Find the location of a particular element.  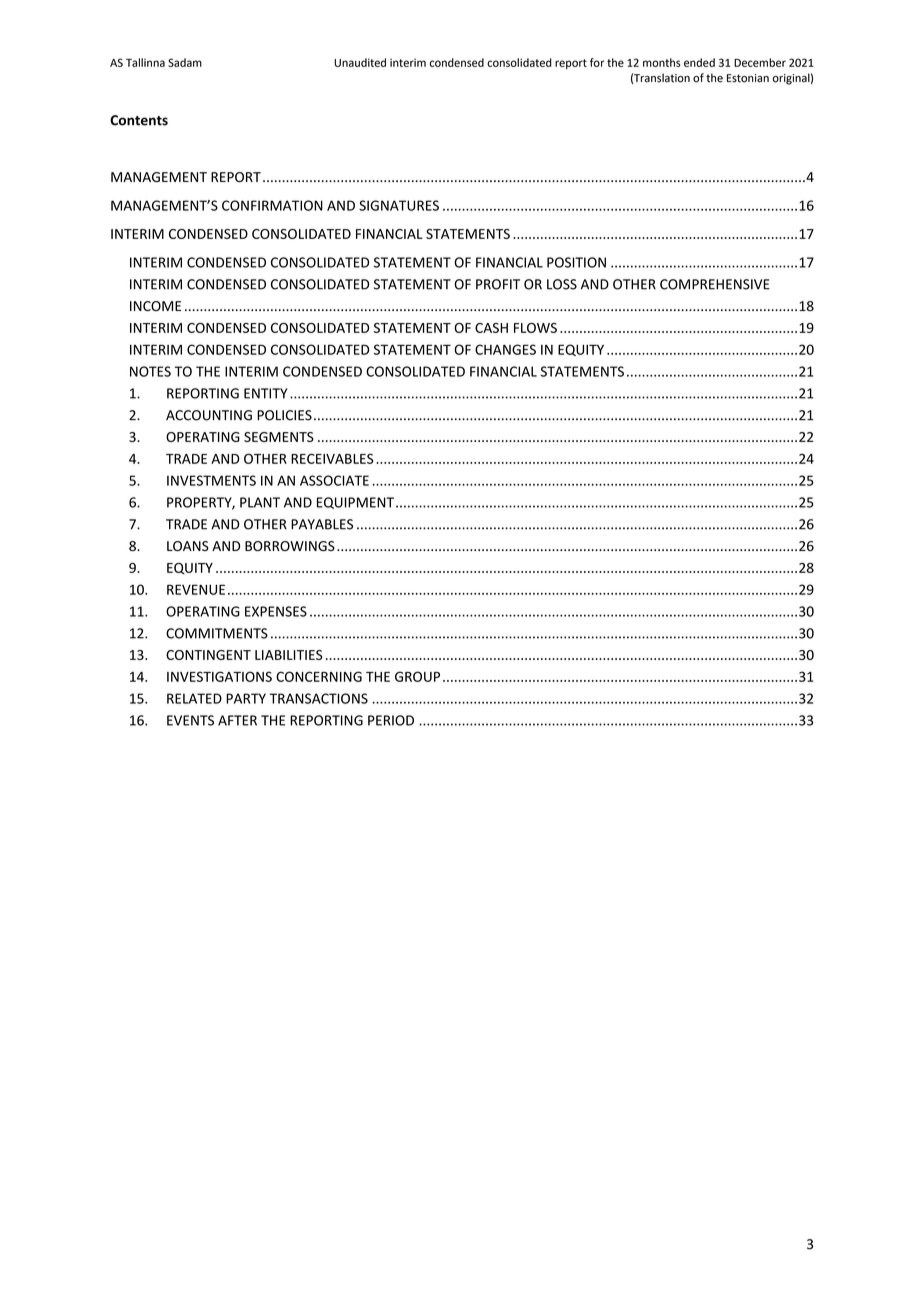

Contents is located at coordinates (139, 120).
